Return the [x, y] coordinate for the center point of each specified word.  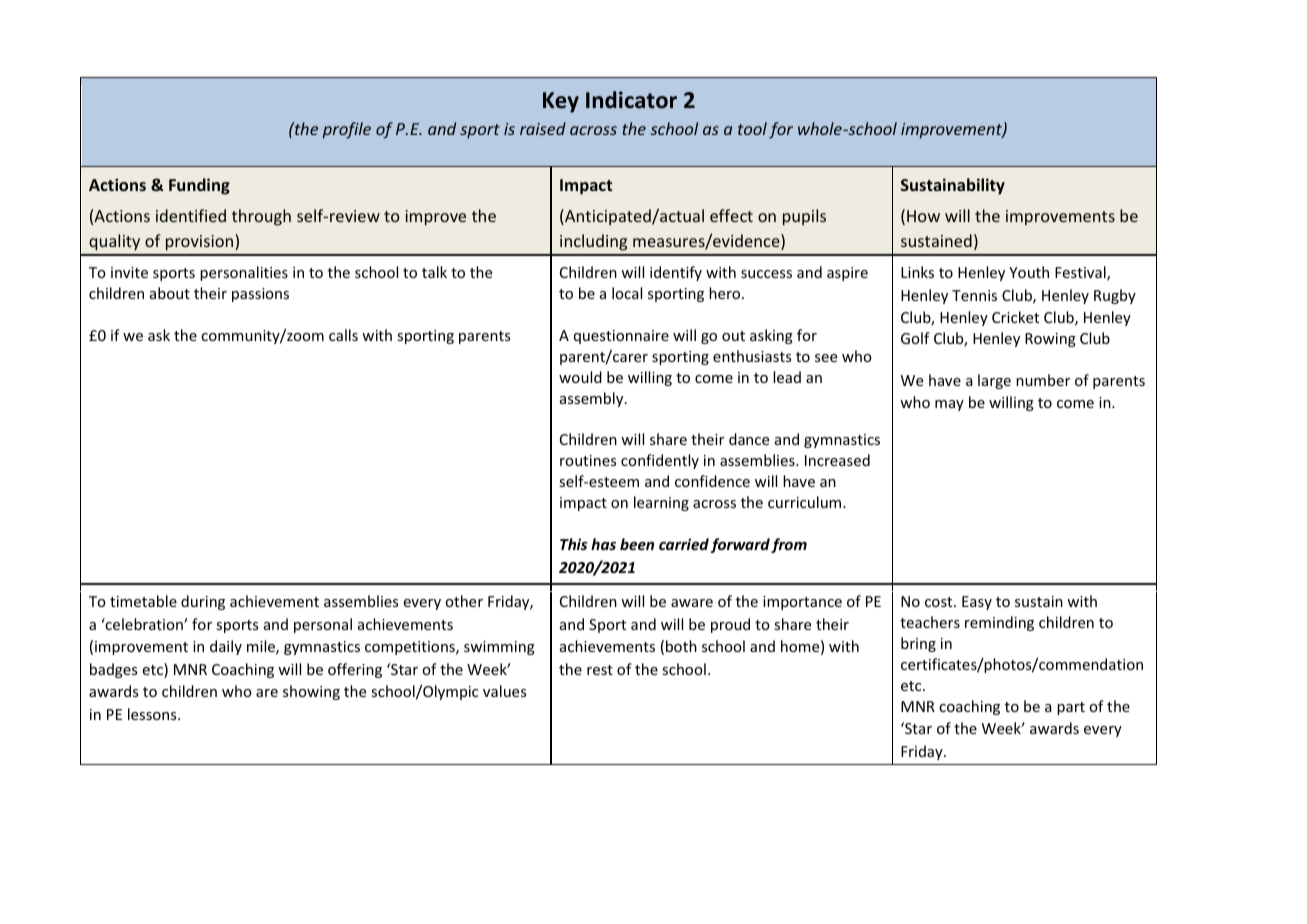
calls [343, 335]
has [603, 544]
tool [752, 128]
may [949, 405]
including [593, 242]
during [203, 602]
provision [201, 242]
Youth [1029, 272]
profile [347, 130]
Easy [977, 603]
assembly [593, 399]
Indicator [631, 100]
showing [311, 692]
